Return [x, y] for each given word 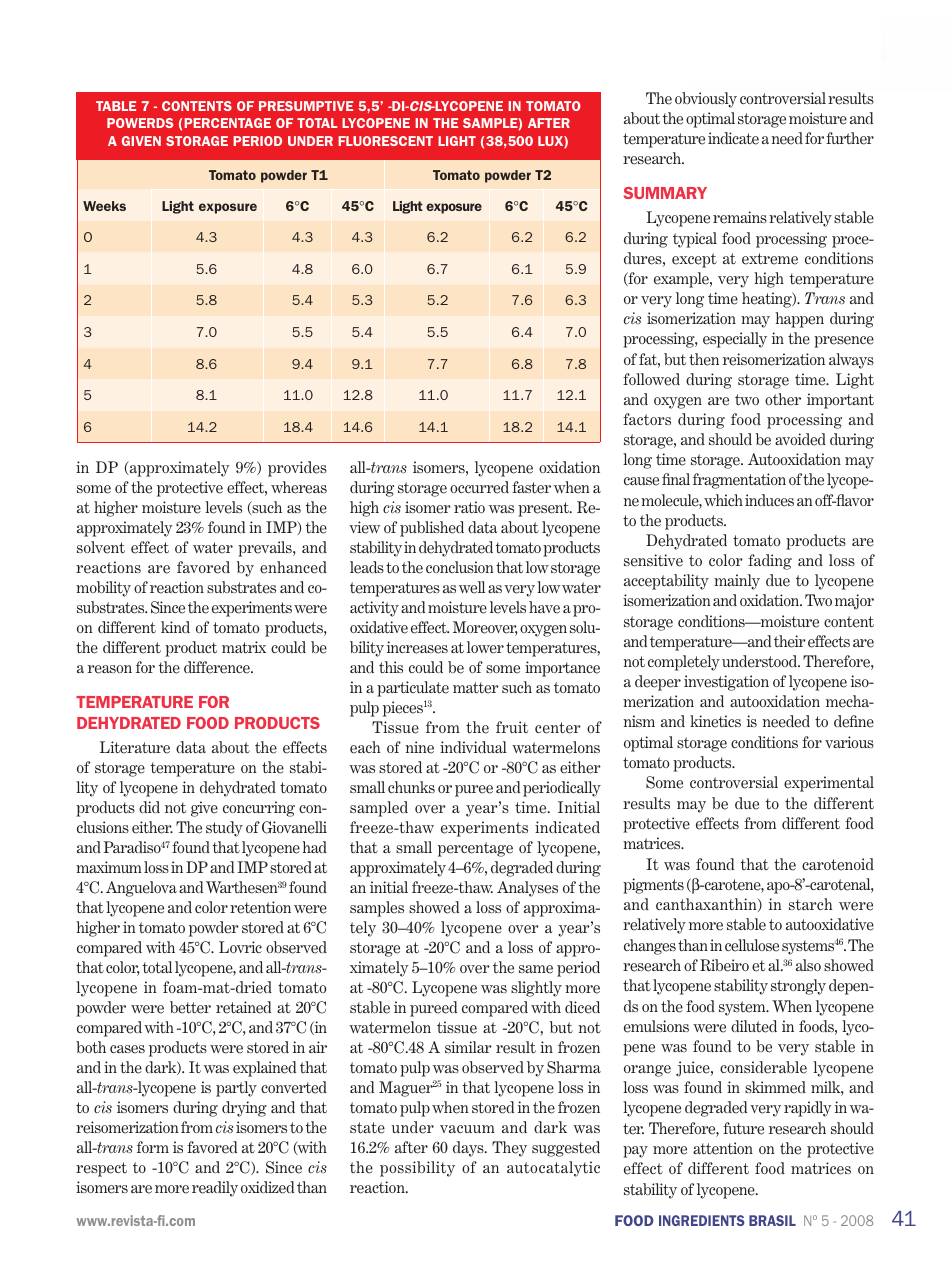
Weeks [104, 206]
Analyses [527, 889]
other [783, 399]
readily [215, 1189]
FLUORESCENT [385, 141]
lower [485, 647]
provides [297, 469]
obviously [706, 100]
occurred [479, 487]
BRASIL [772, 1220]
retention [260, 907]
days [469, 1149]
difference [218, 667]
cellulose [752, 945]
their [790, 641]
